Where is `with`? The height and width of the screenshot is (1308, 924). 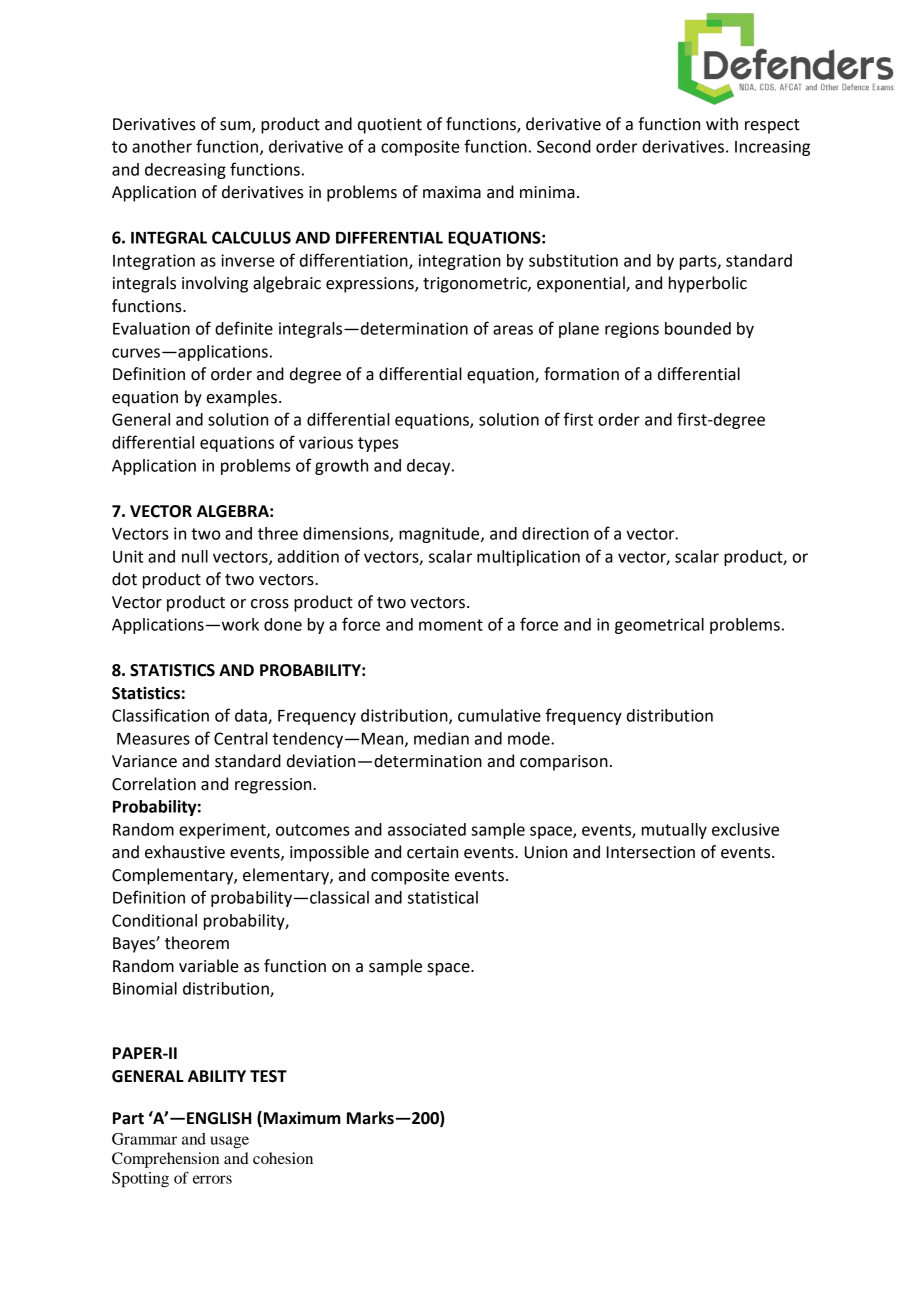 with is located at coordinates (722, 124).
